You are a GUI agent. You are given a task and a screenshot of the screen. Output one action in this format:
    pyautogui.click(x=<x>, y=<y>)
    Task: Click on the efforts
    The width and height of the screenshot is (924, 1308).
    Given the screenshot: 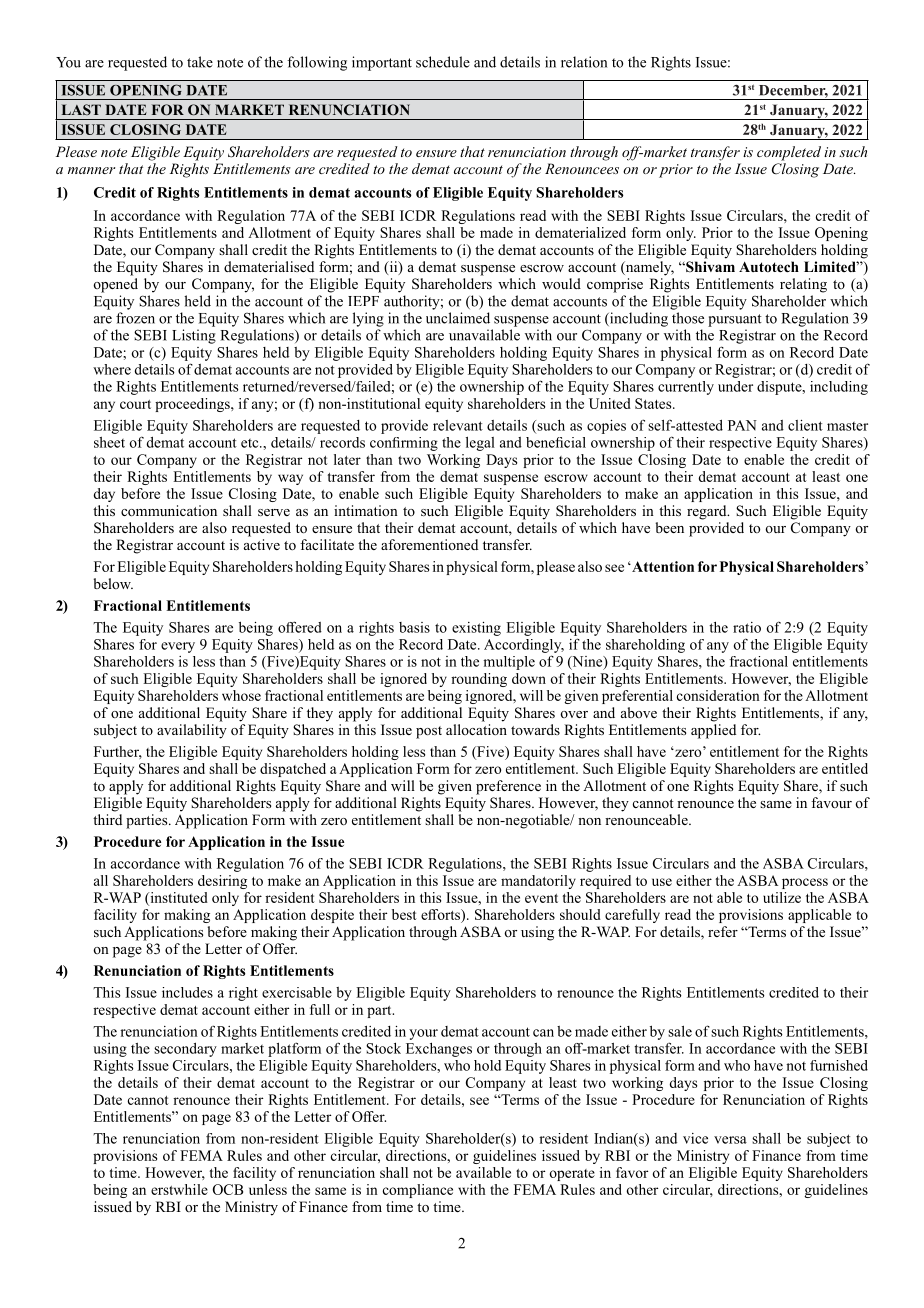 What is the action you would take?
    pyautogui.click(x=441, y=916)
